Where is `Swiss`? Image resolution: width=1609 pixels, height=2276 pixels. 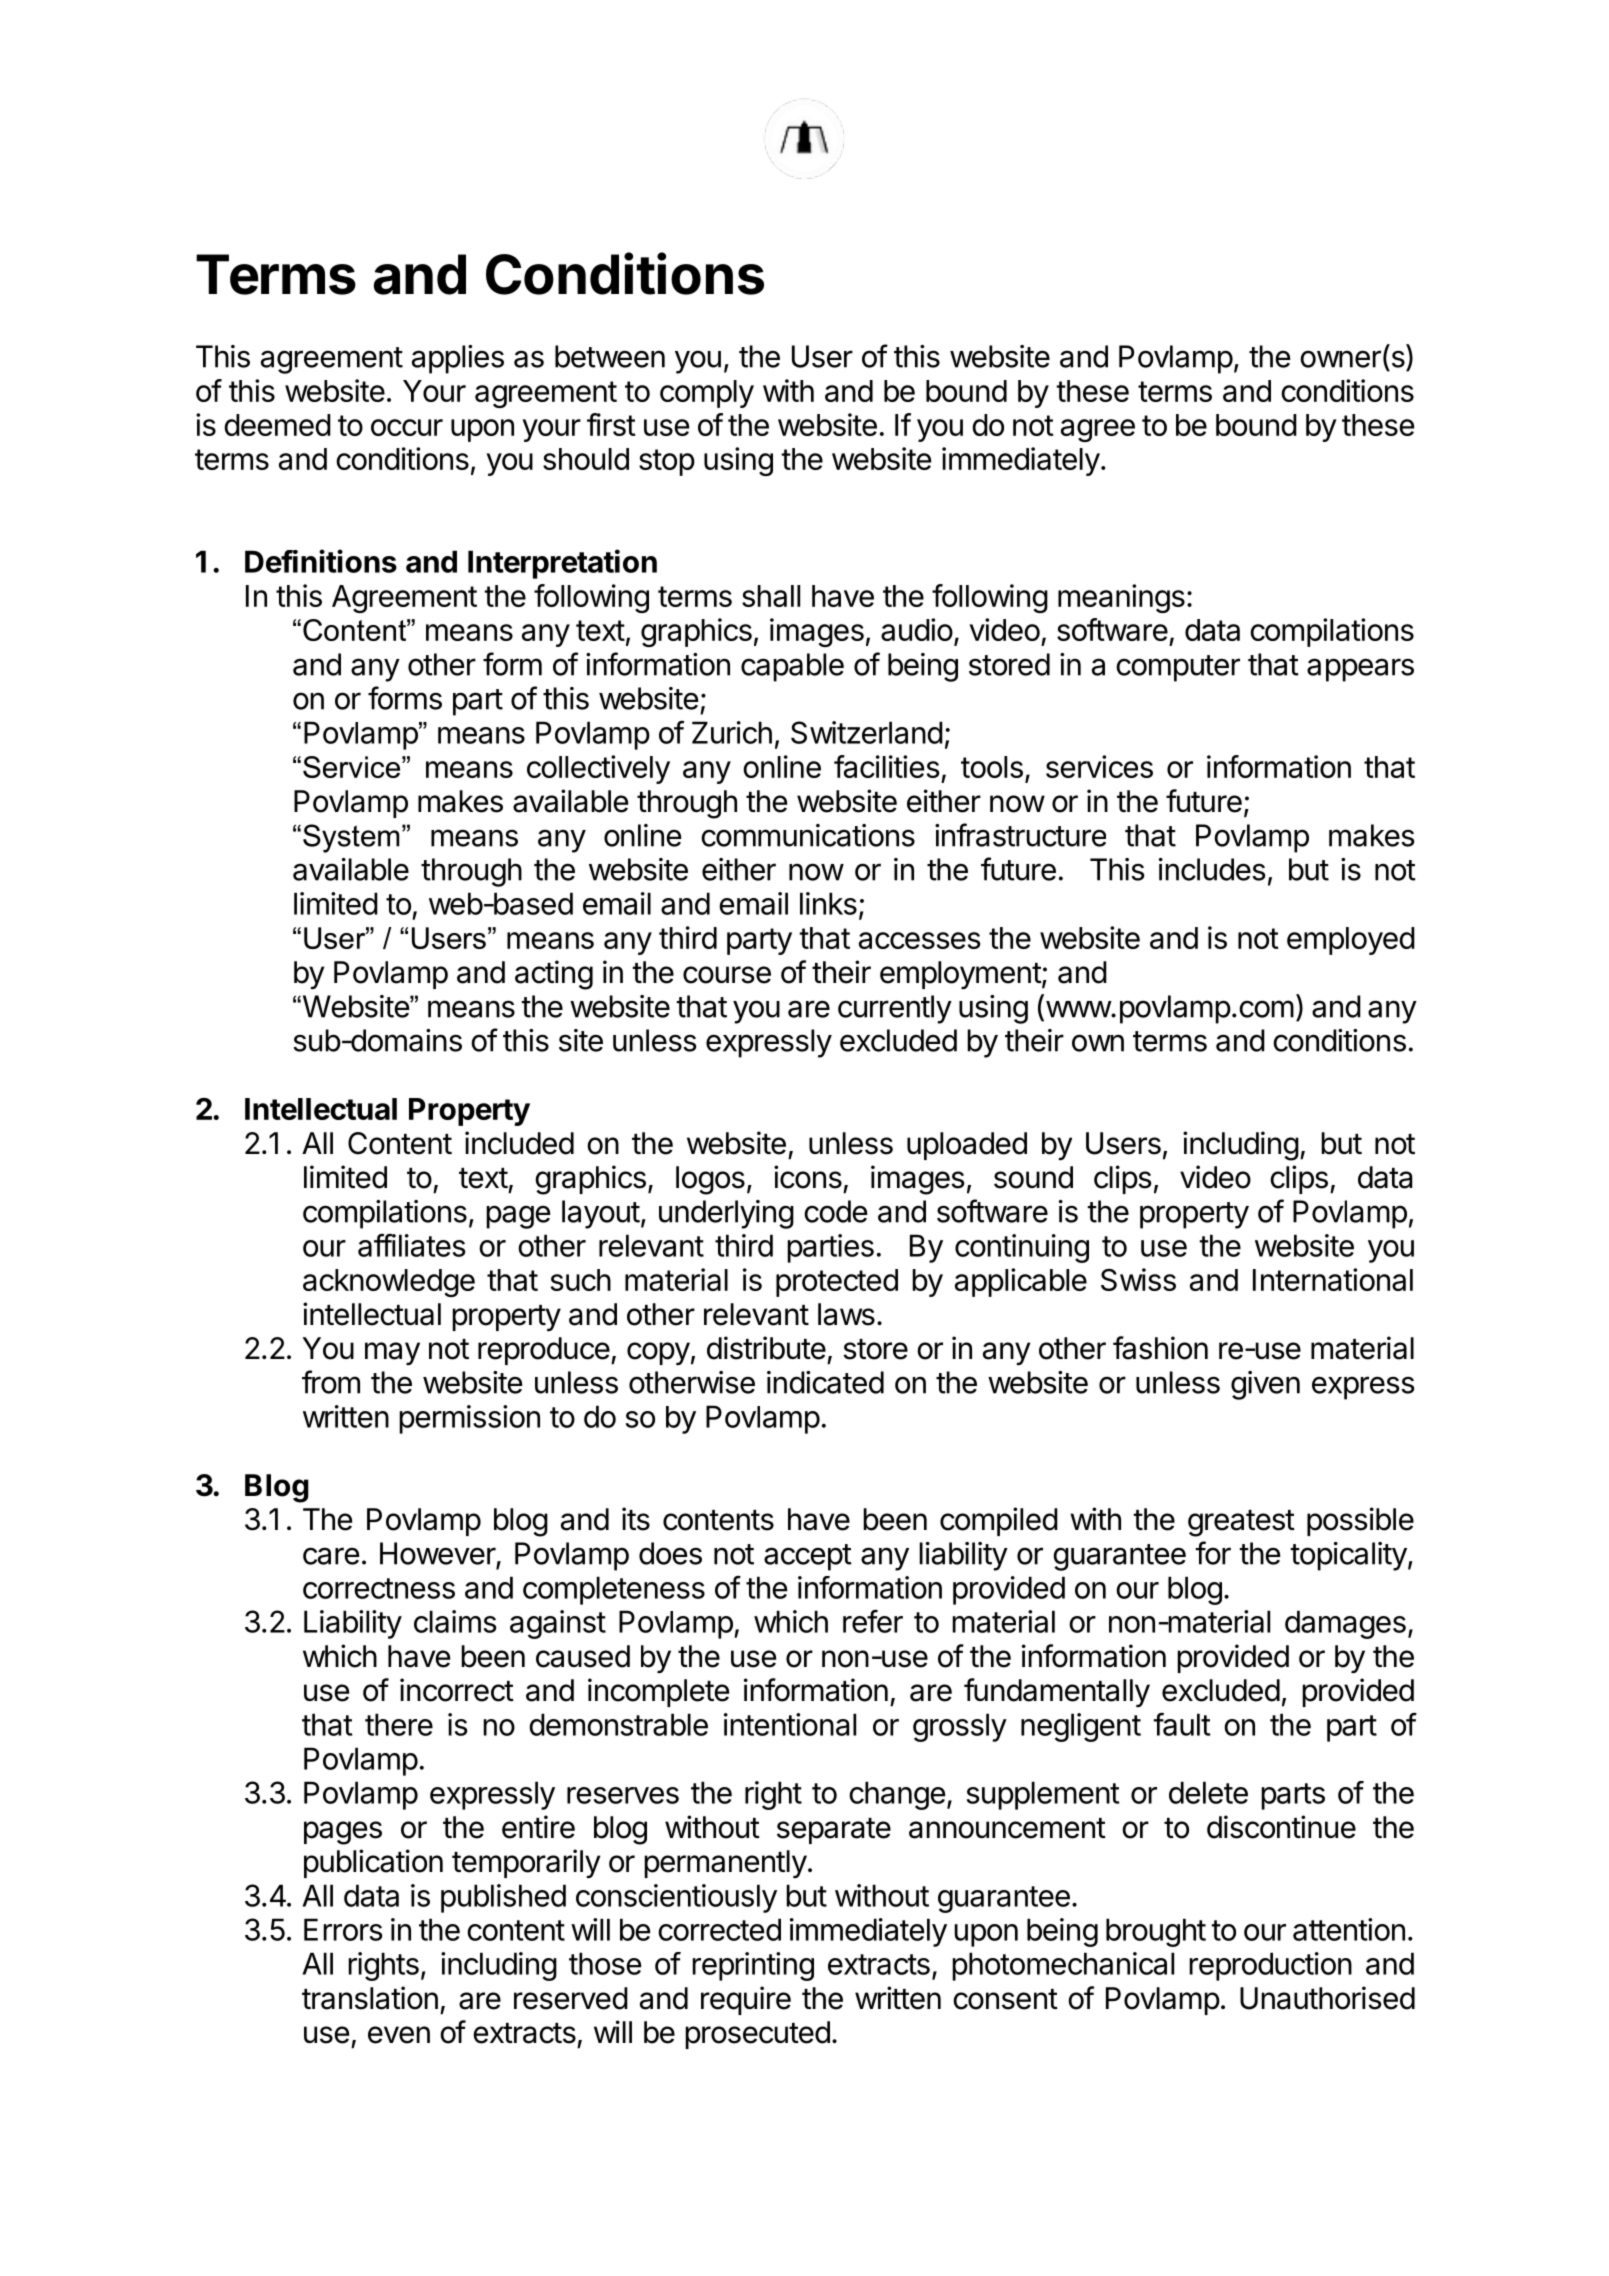
Swiss is located at coordinates (1138, 1279).
